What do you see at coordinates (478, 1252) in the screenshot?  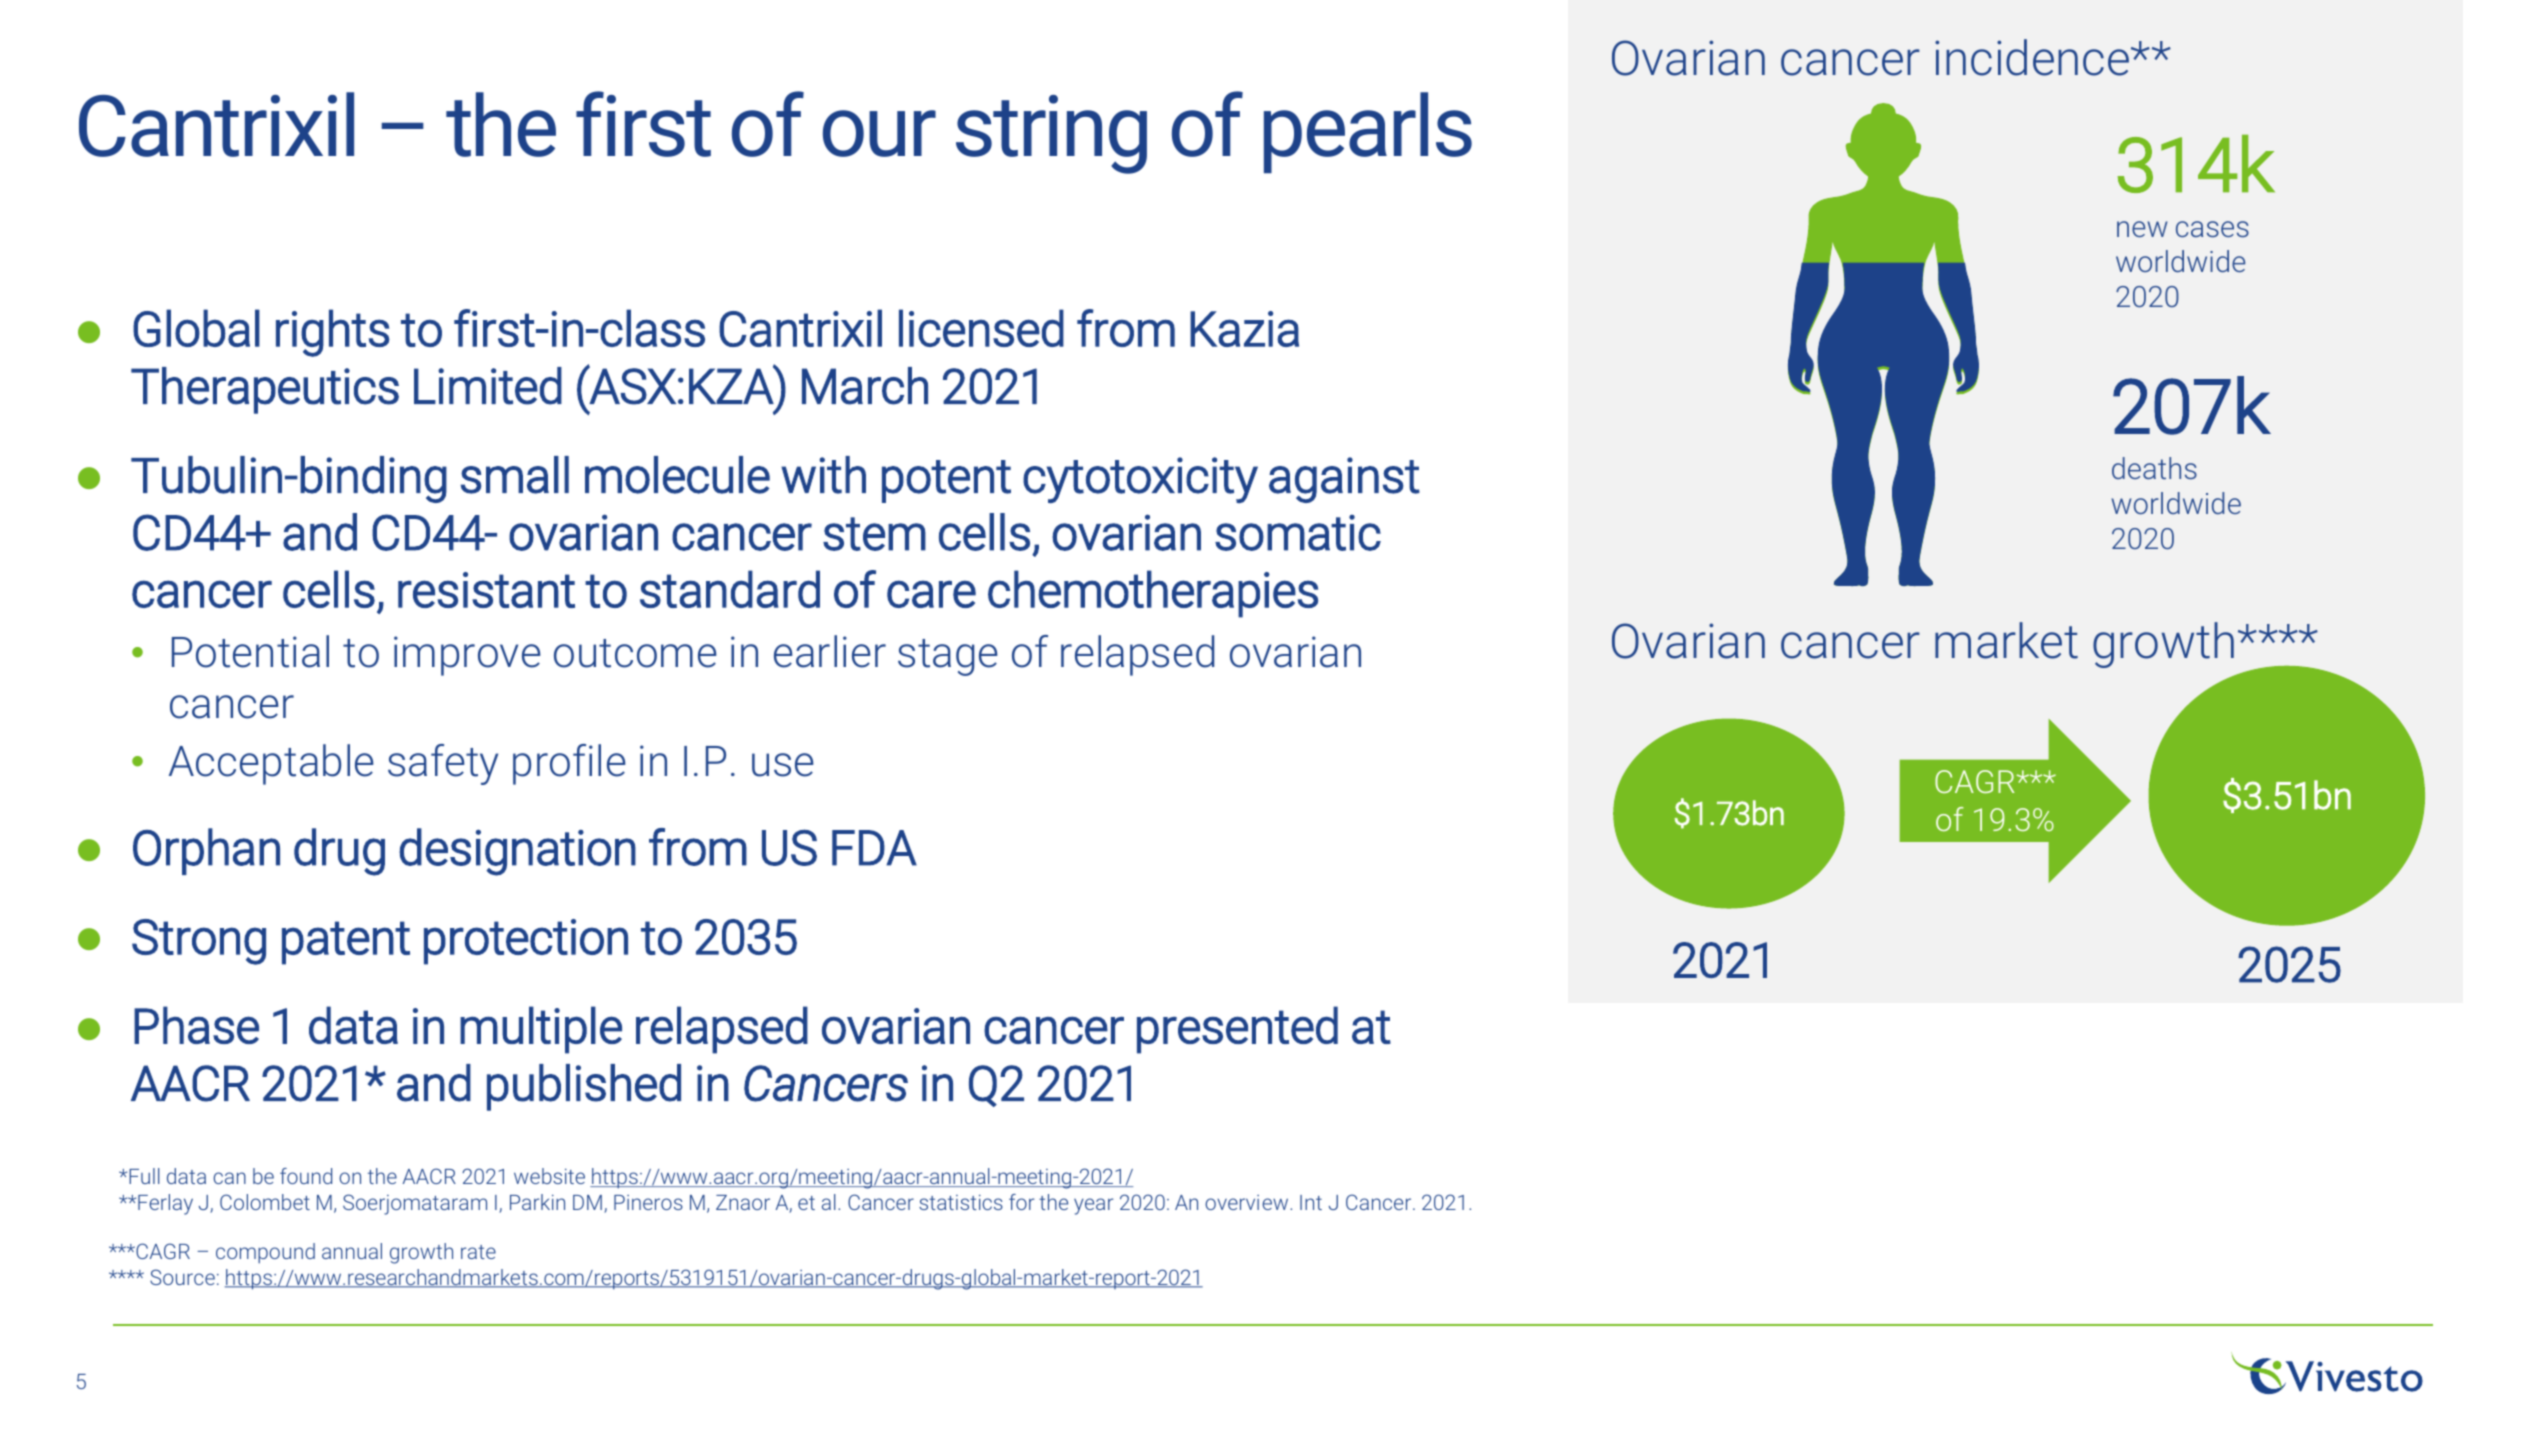 I see `rate` at bounding box center [478, 1252].
